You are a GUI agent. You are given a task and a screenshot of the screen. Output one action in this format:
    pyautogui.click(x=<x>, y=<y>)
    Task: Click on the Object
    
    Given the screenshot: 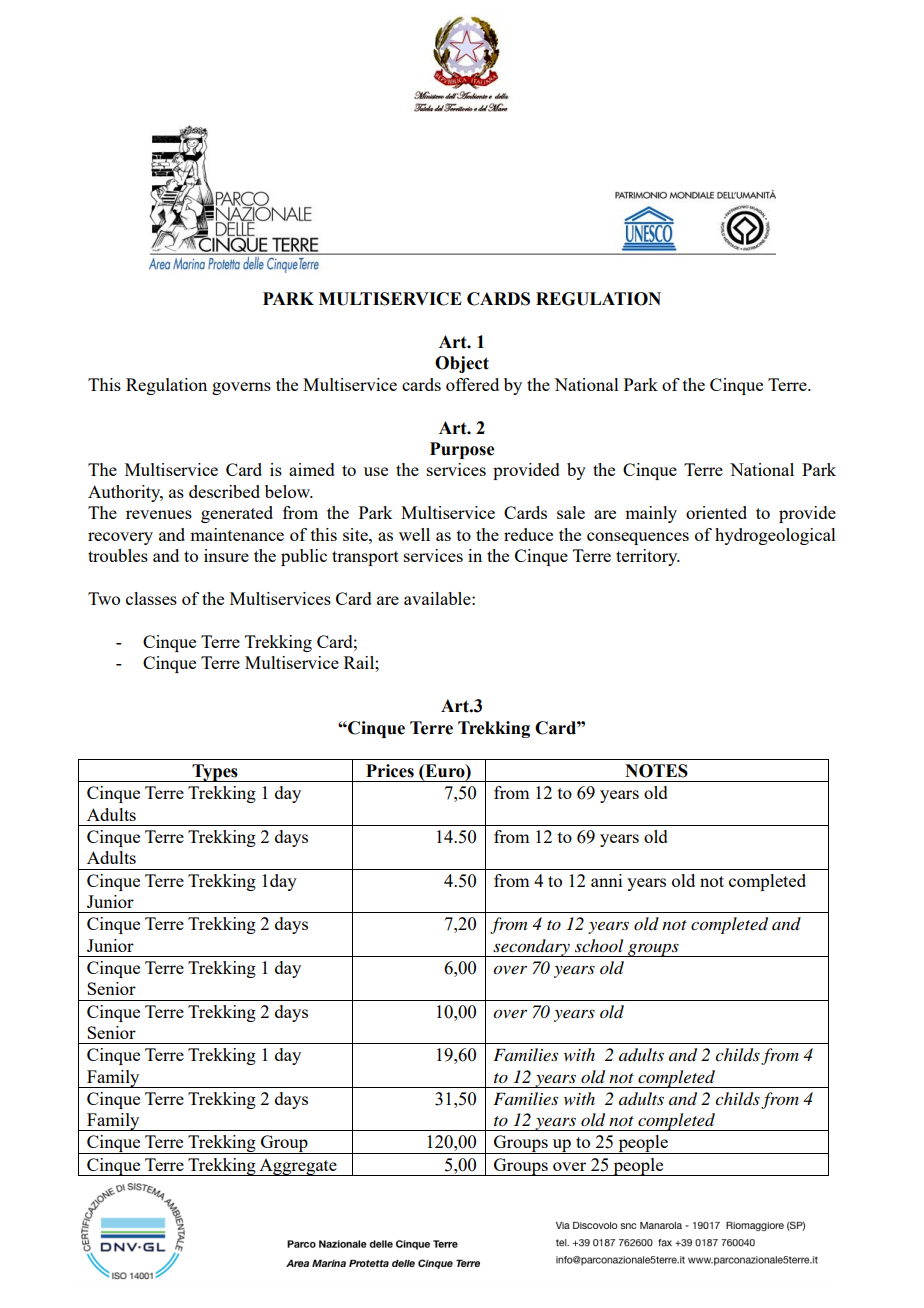 What is the action you would take?
    pyautogui.click(x=462, y=364)
